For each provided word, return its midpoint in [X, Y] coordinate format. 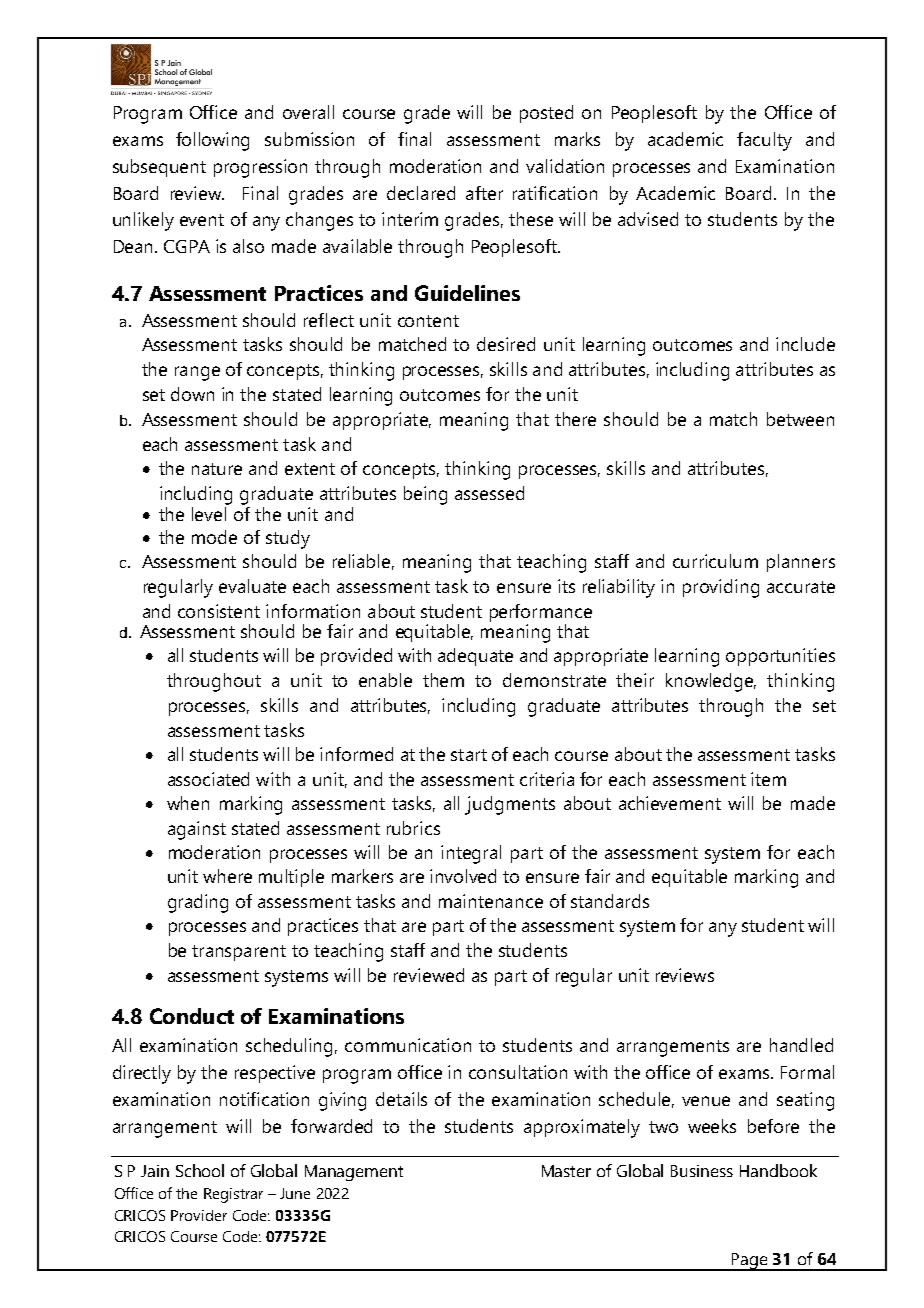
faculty [764, 141]
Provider [199, 1215]
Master [566, 1171]
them [443, 680]
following [212, 141]
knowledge [711, 682]
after [484, 193]
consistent [219, 611]
